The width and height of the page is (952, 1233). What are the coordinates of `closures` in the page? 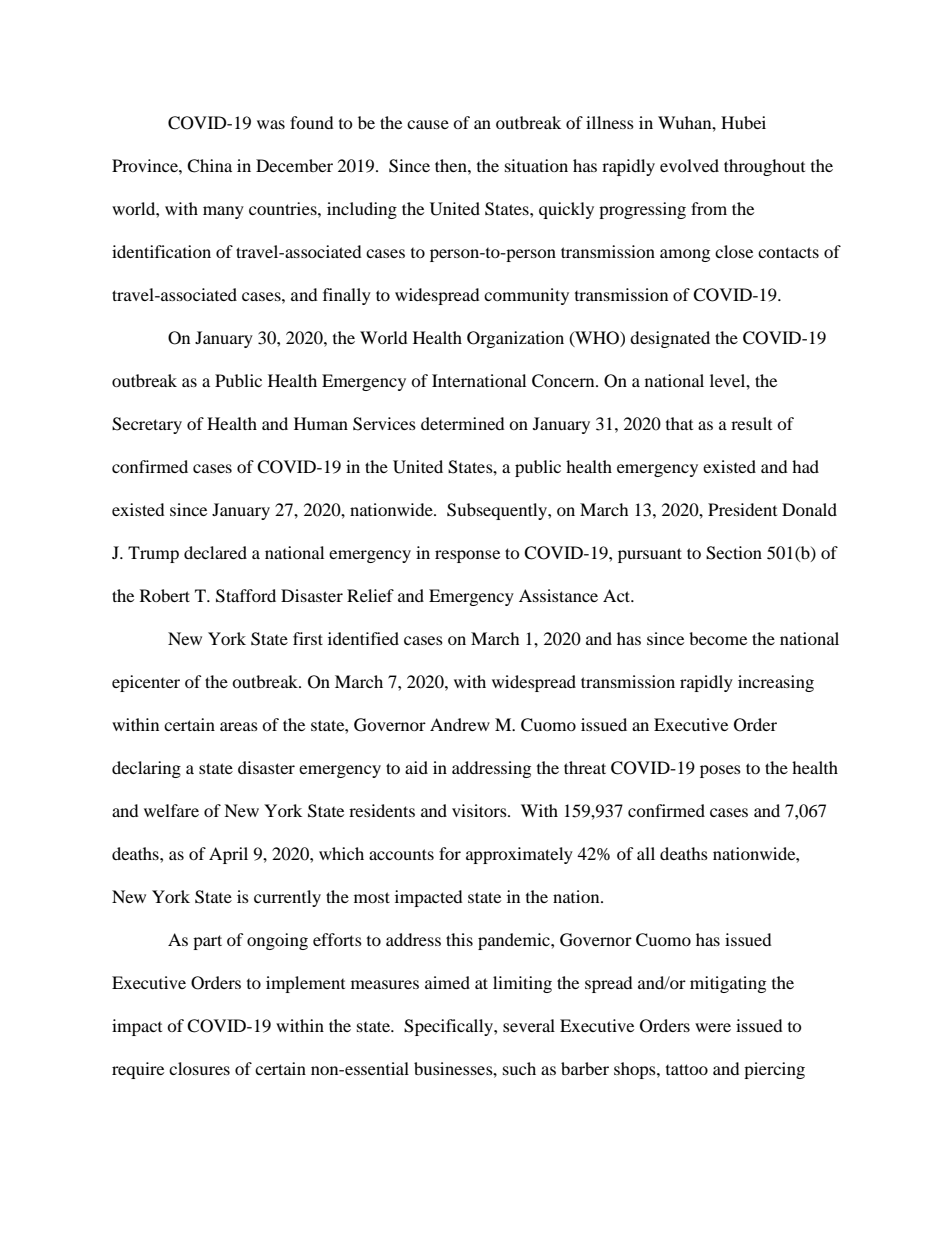 It's located at (199, 1068).
